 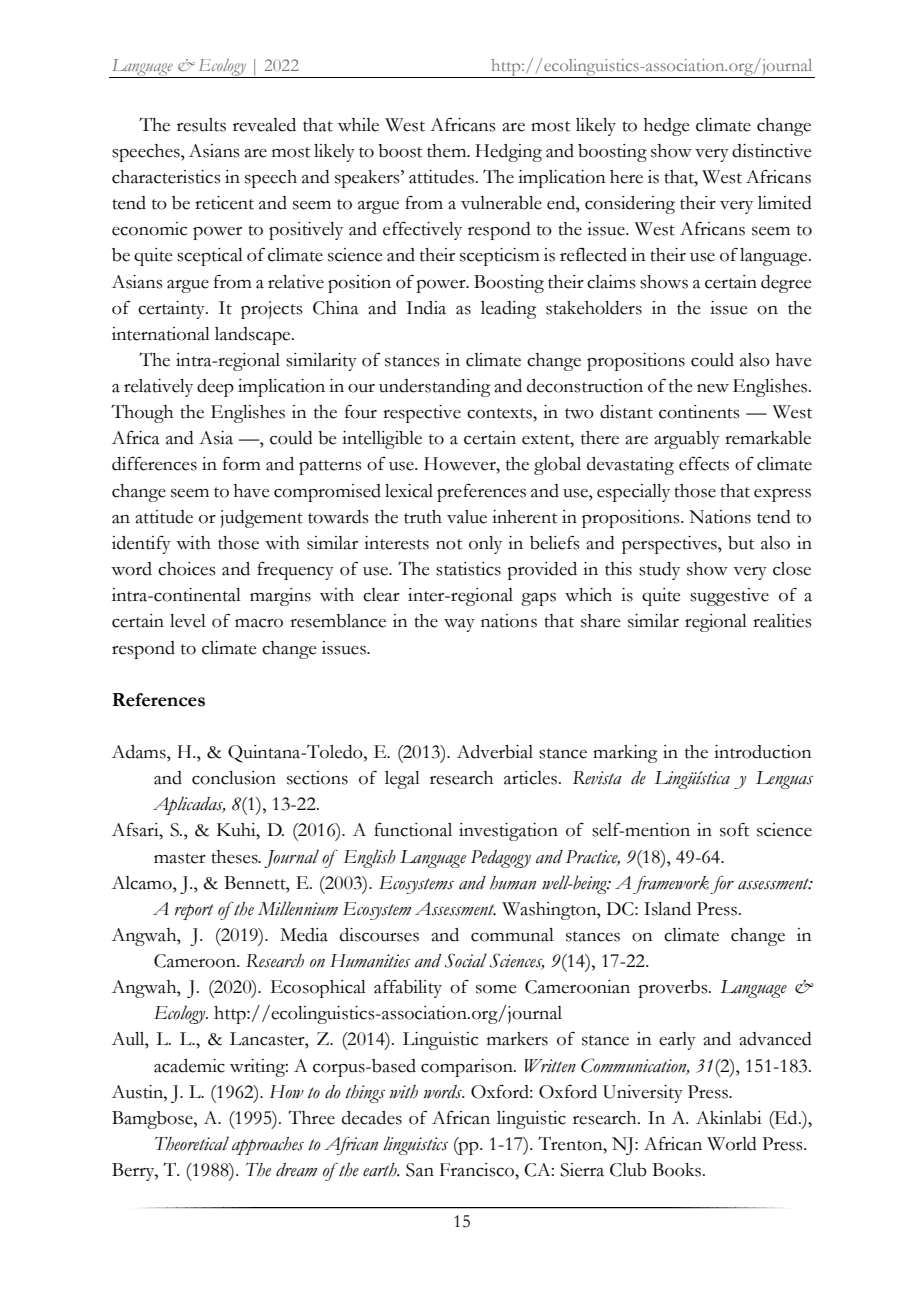 I want to click on Theoretical, so click(x=192, y=1143).
